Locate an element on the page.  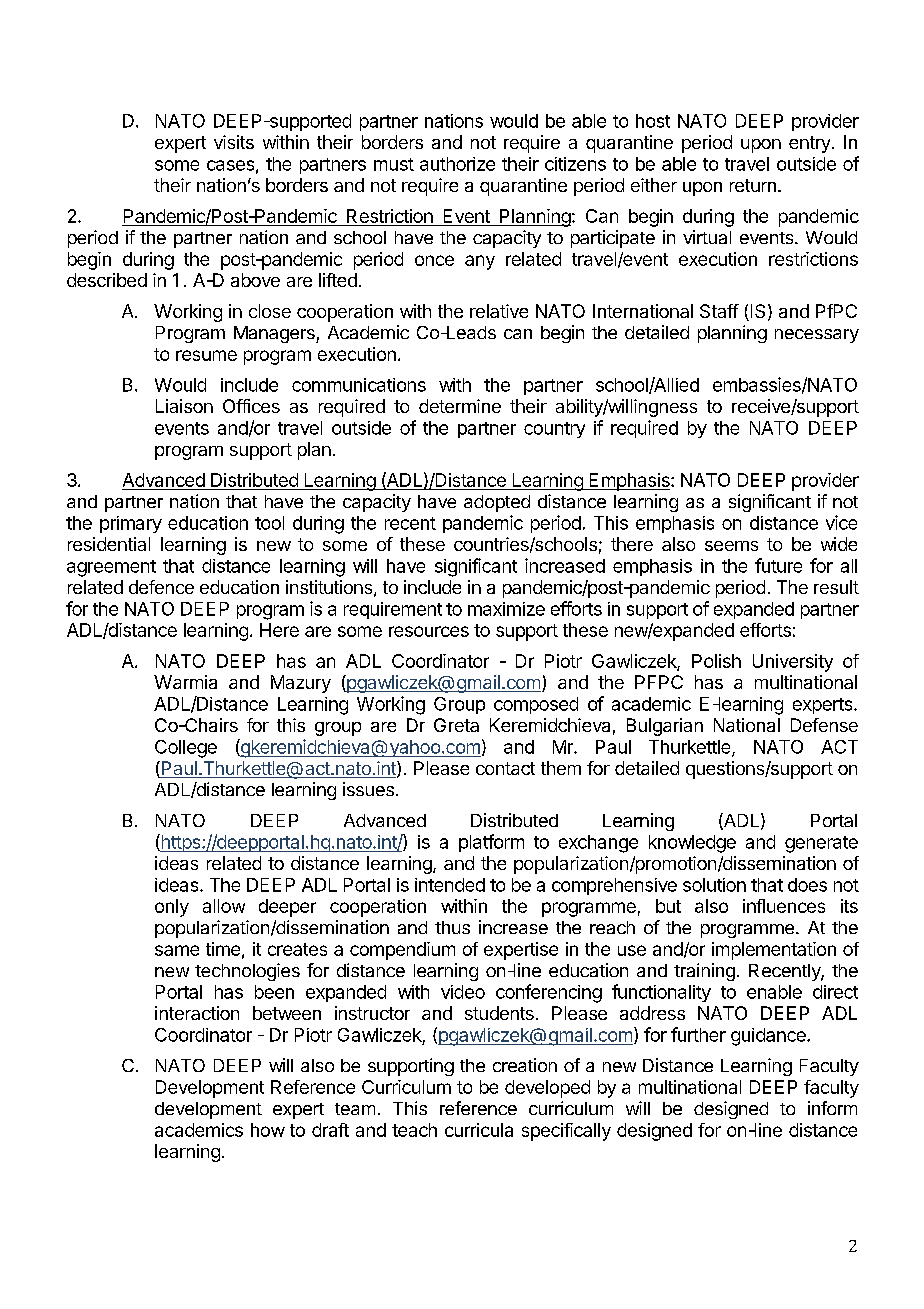
defence is located at coordinates (161, 587).
